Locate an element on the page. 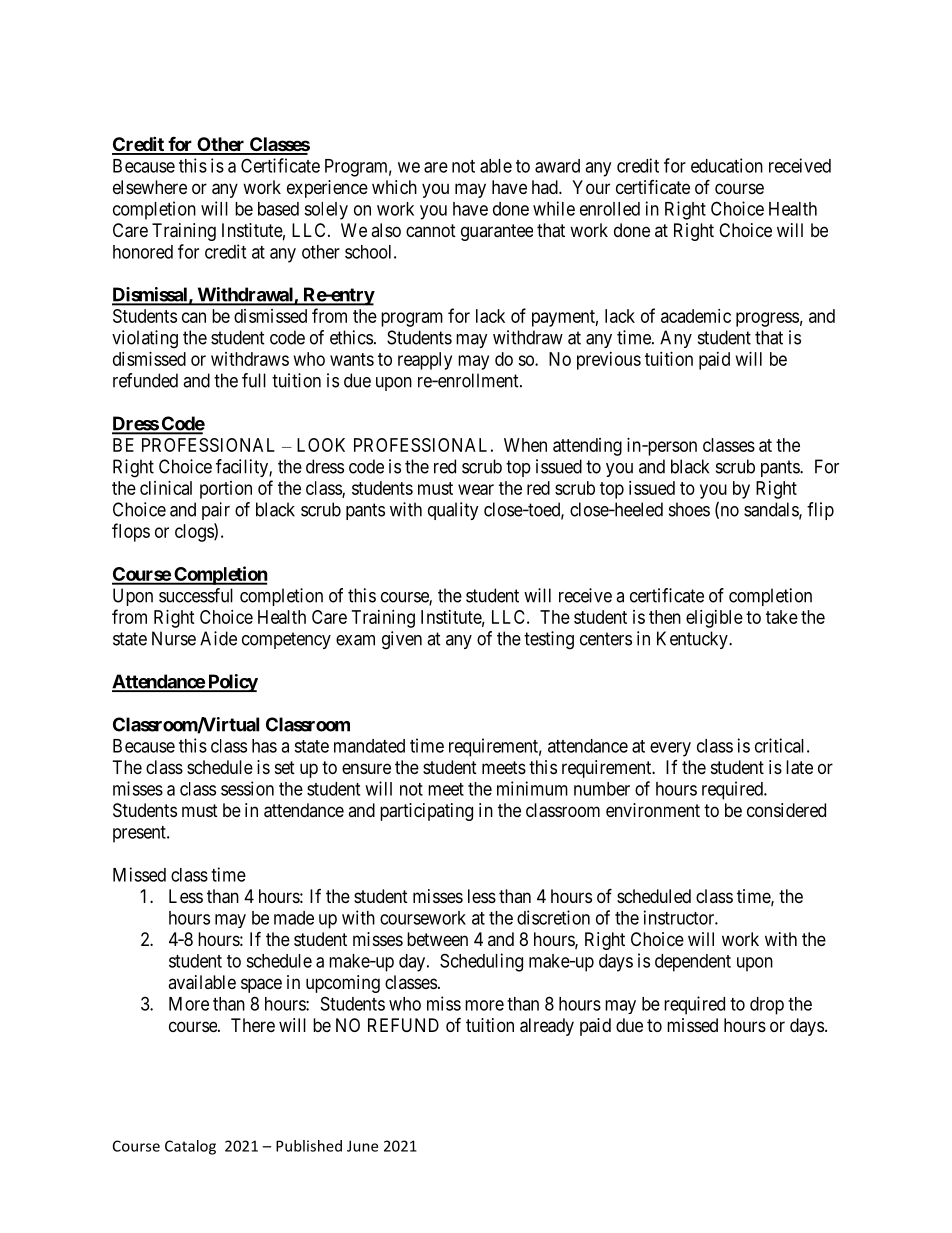 Image resolution: width=952 pixels, height=1233 pixels. pair is located at coordinates (216, 511).
